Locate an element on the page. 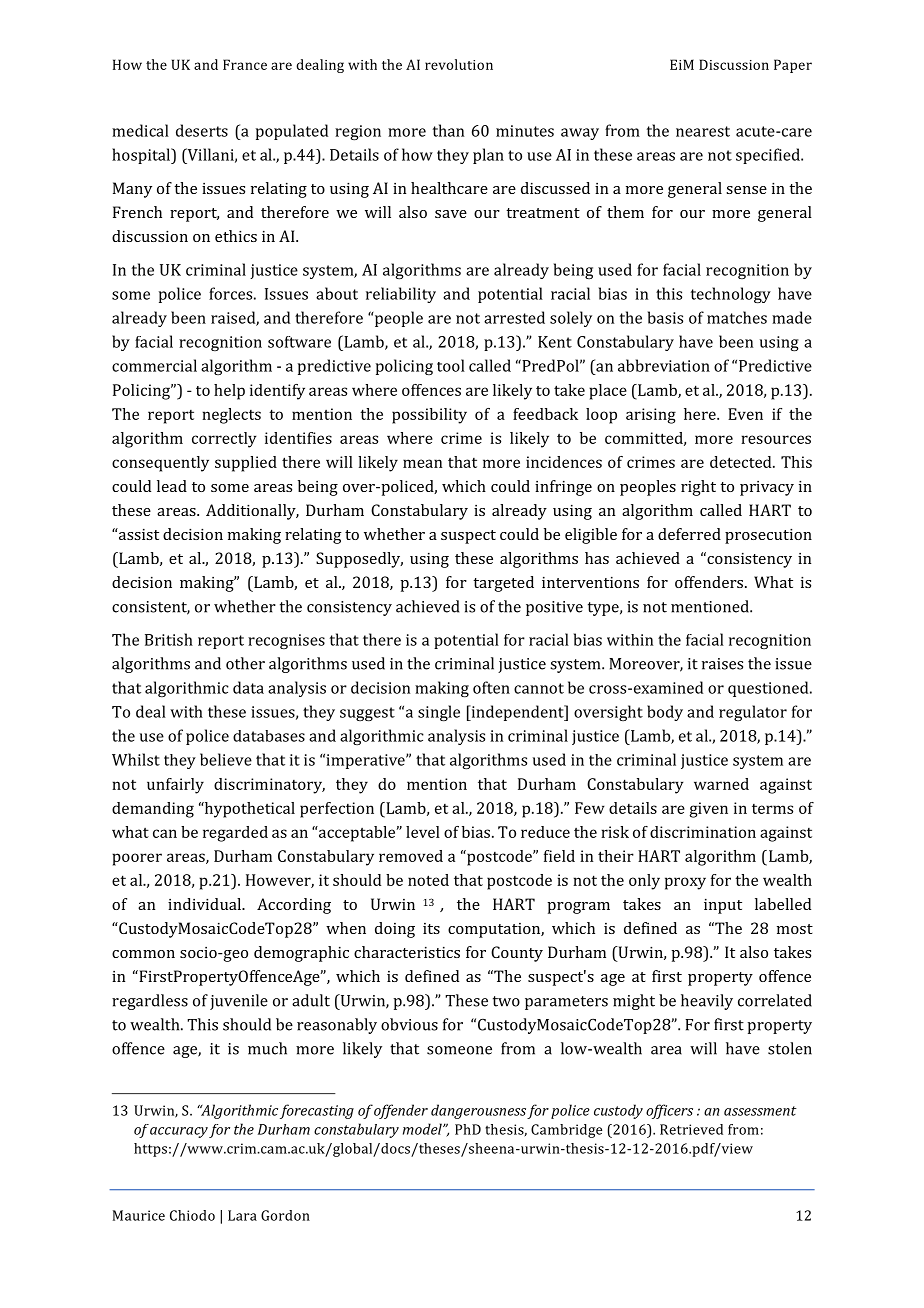 This page has height=1308, width=924. tool is located at coordinates (451, 365).
